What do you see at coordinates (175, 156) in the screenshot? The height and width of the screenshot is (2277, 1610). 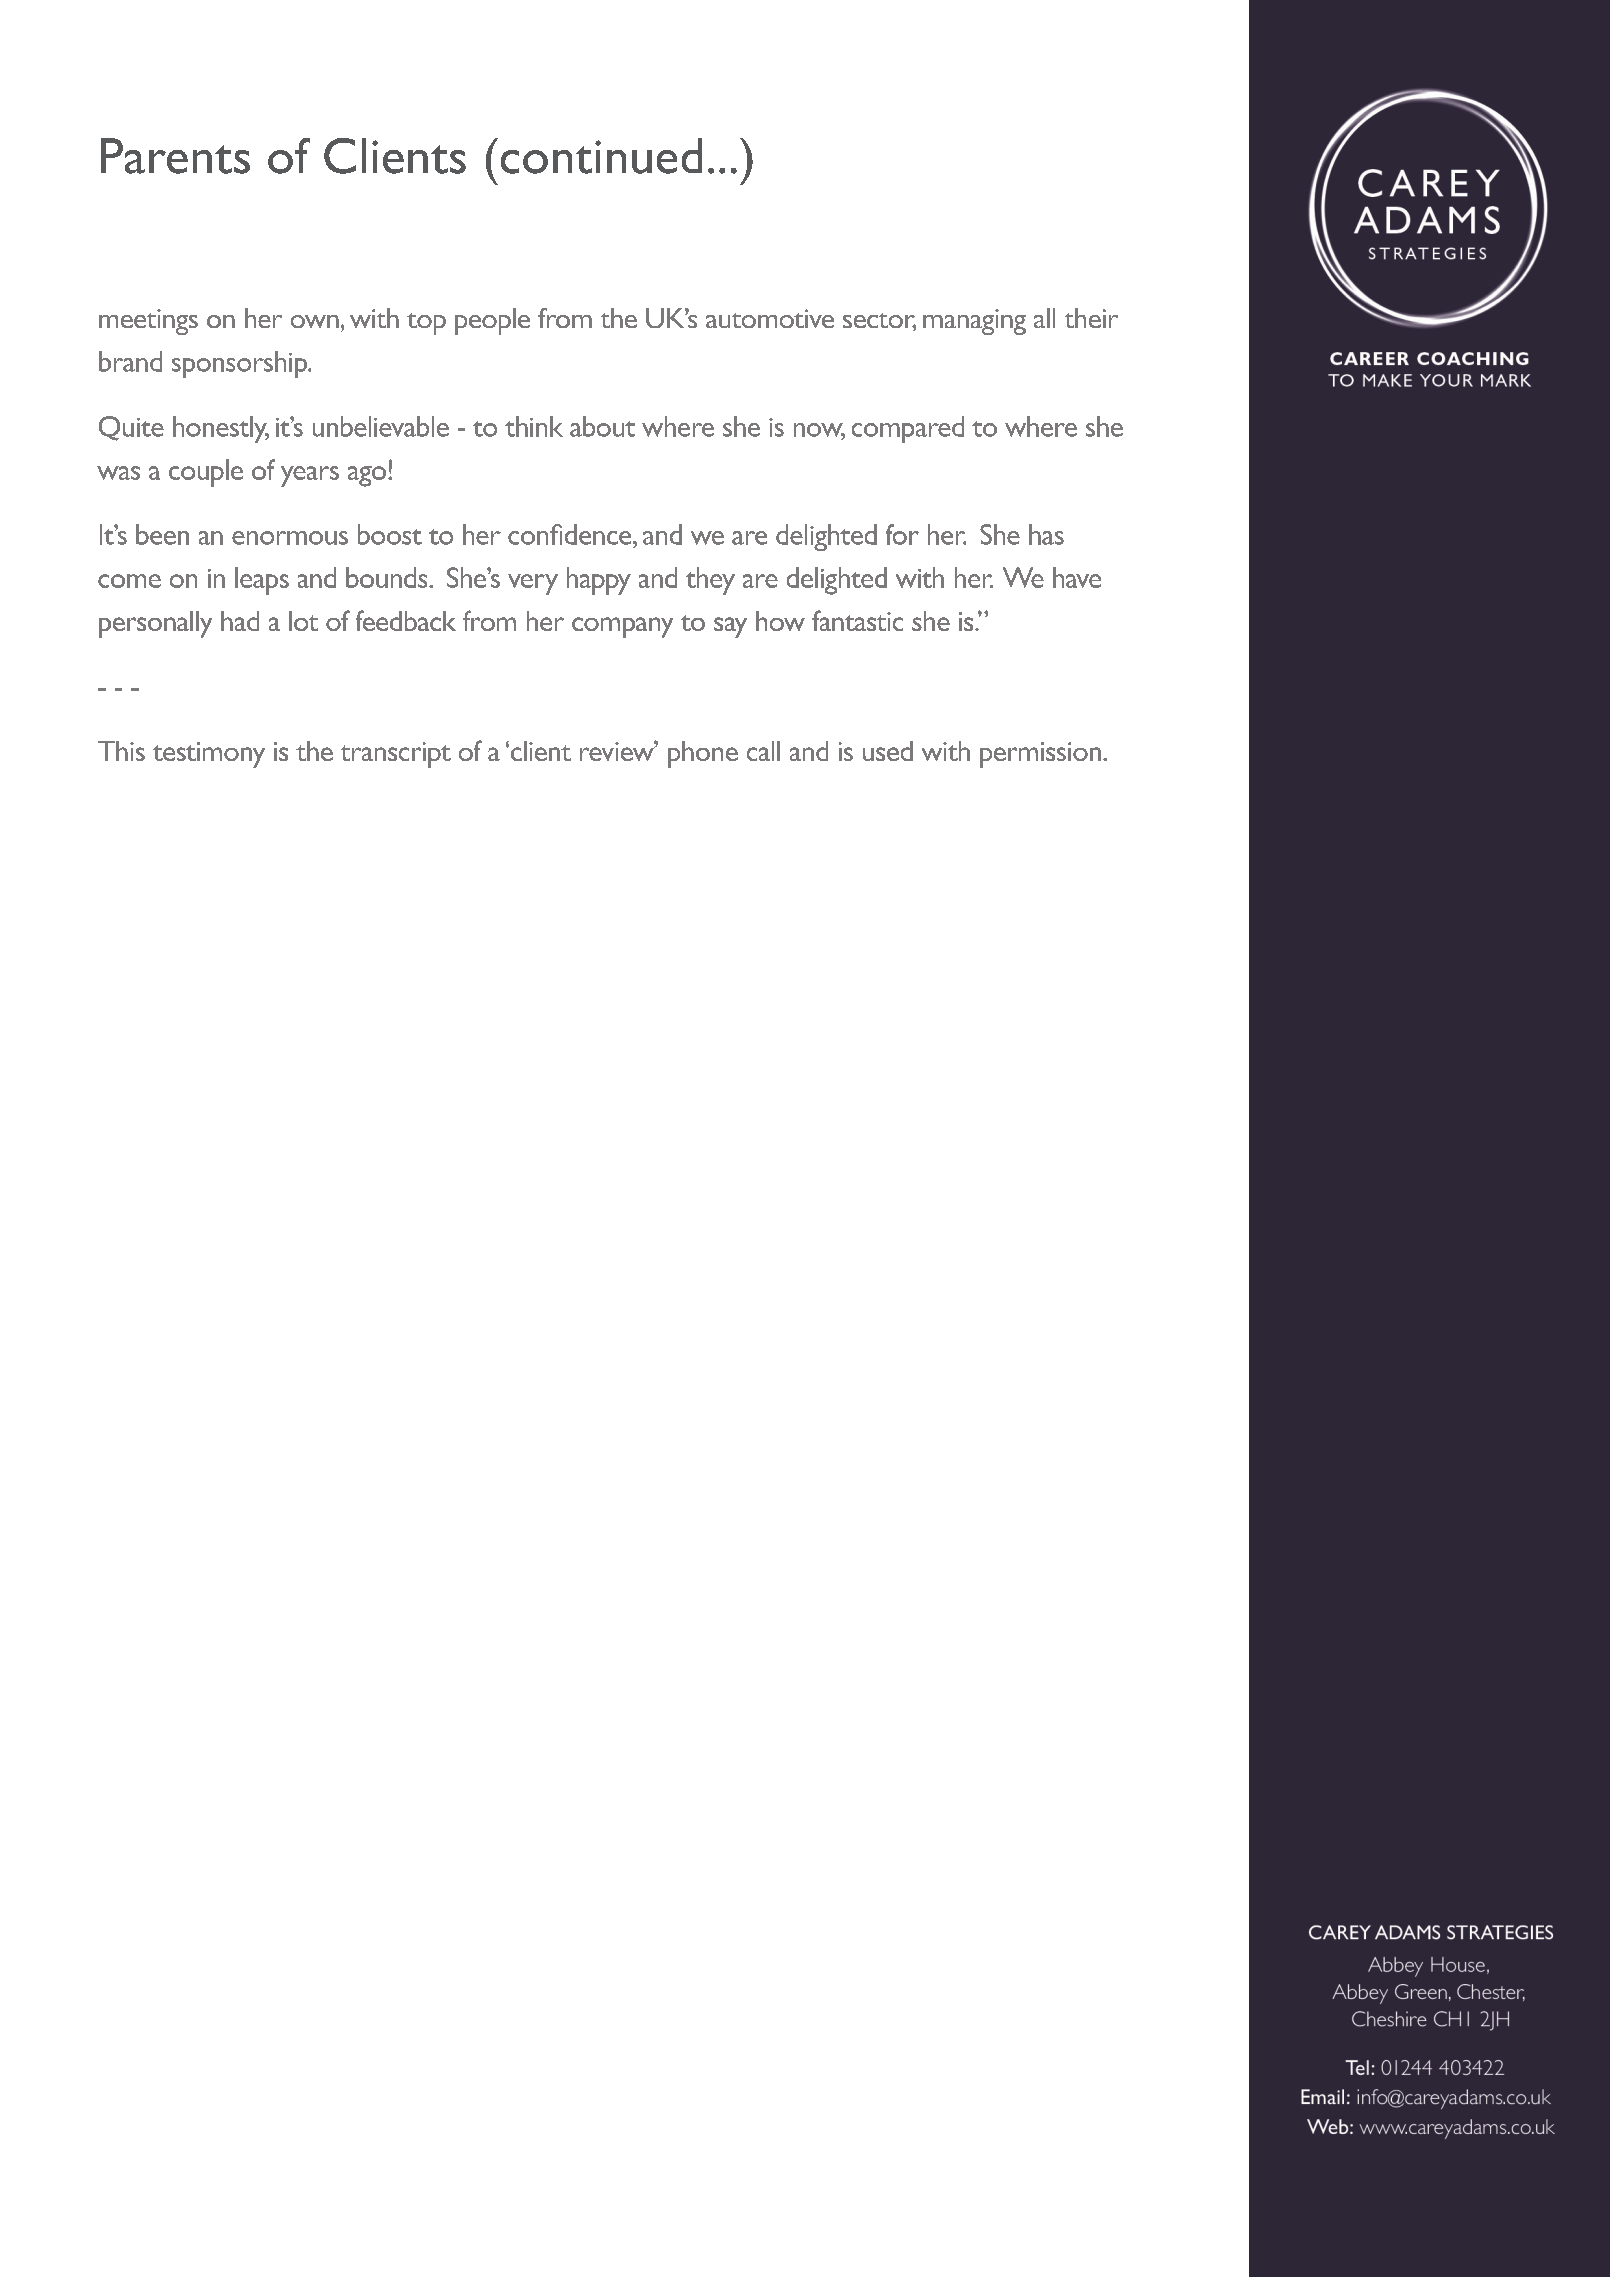 I see `Parents` at bounding box center [175, 156].
